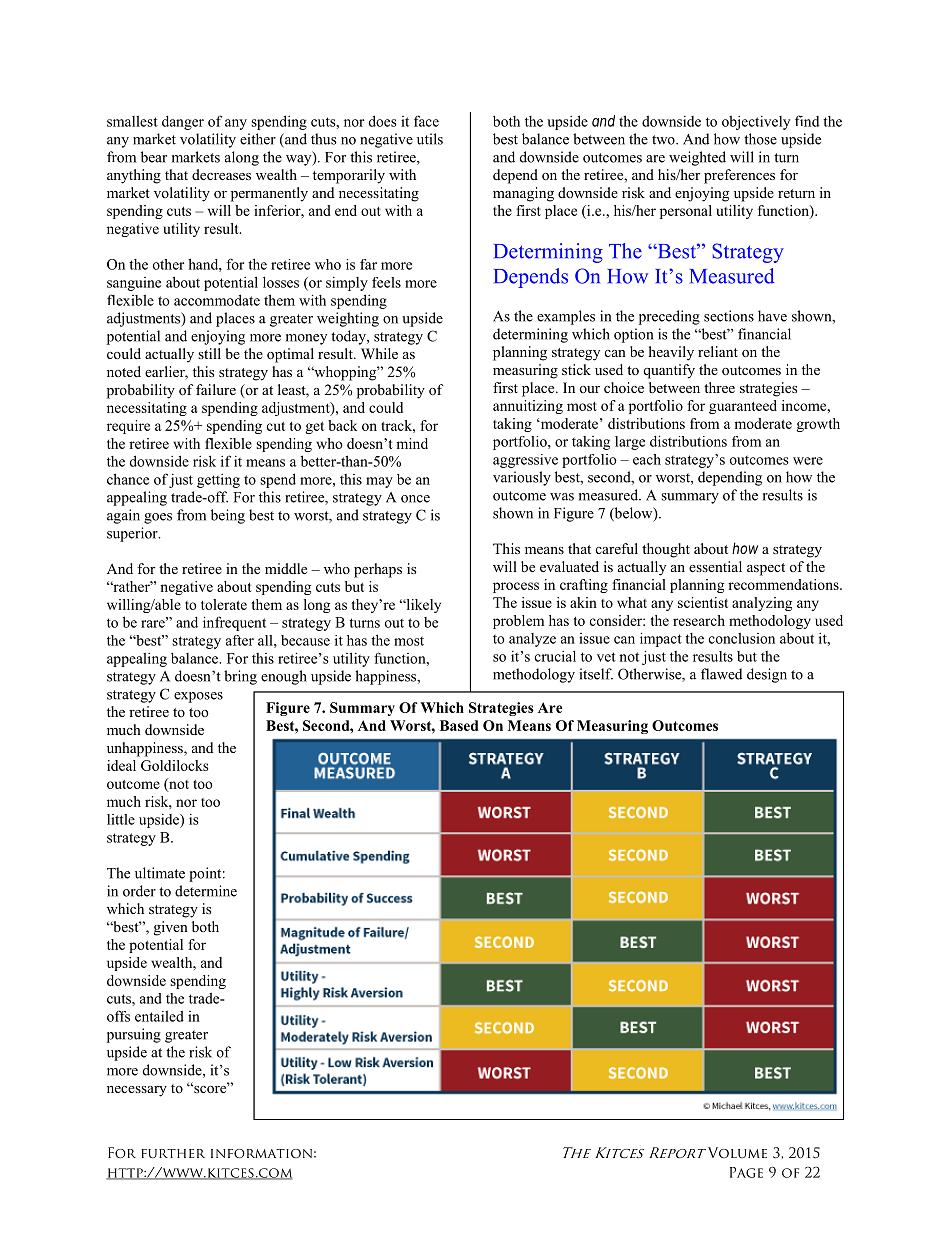 The width and height of the document is (952, 1233). What do you see at coordinates (209, 353) in the document?
I see `still` at bounding box center [209, 353].
